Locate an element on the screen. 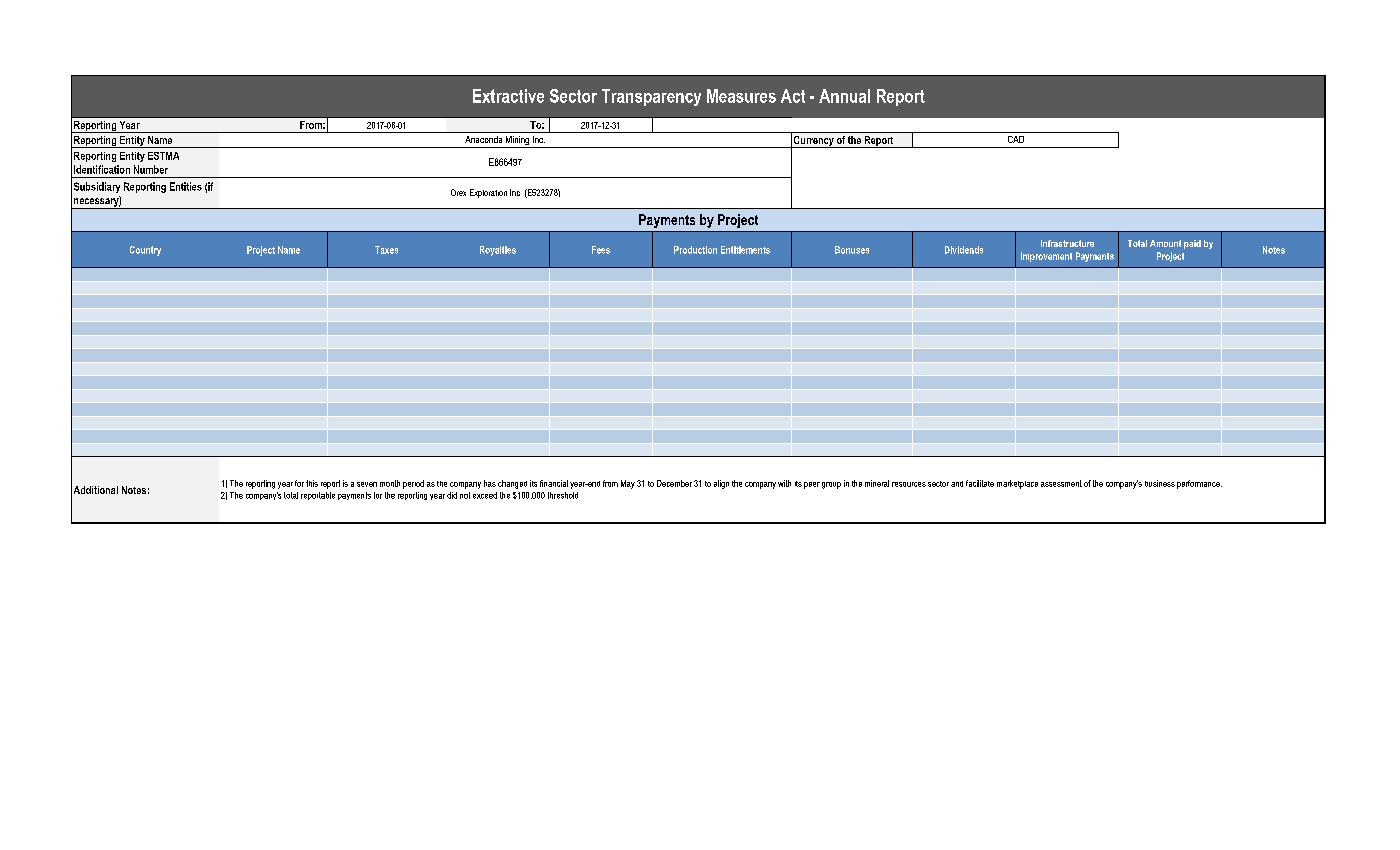 The image size is (1400, 850). Taxes is located at coordinates (386, 250).
